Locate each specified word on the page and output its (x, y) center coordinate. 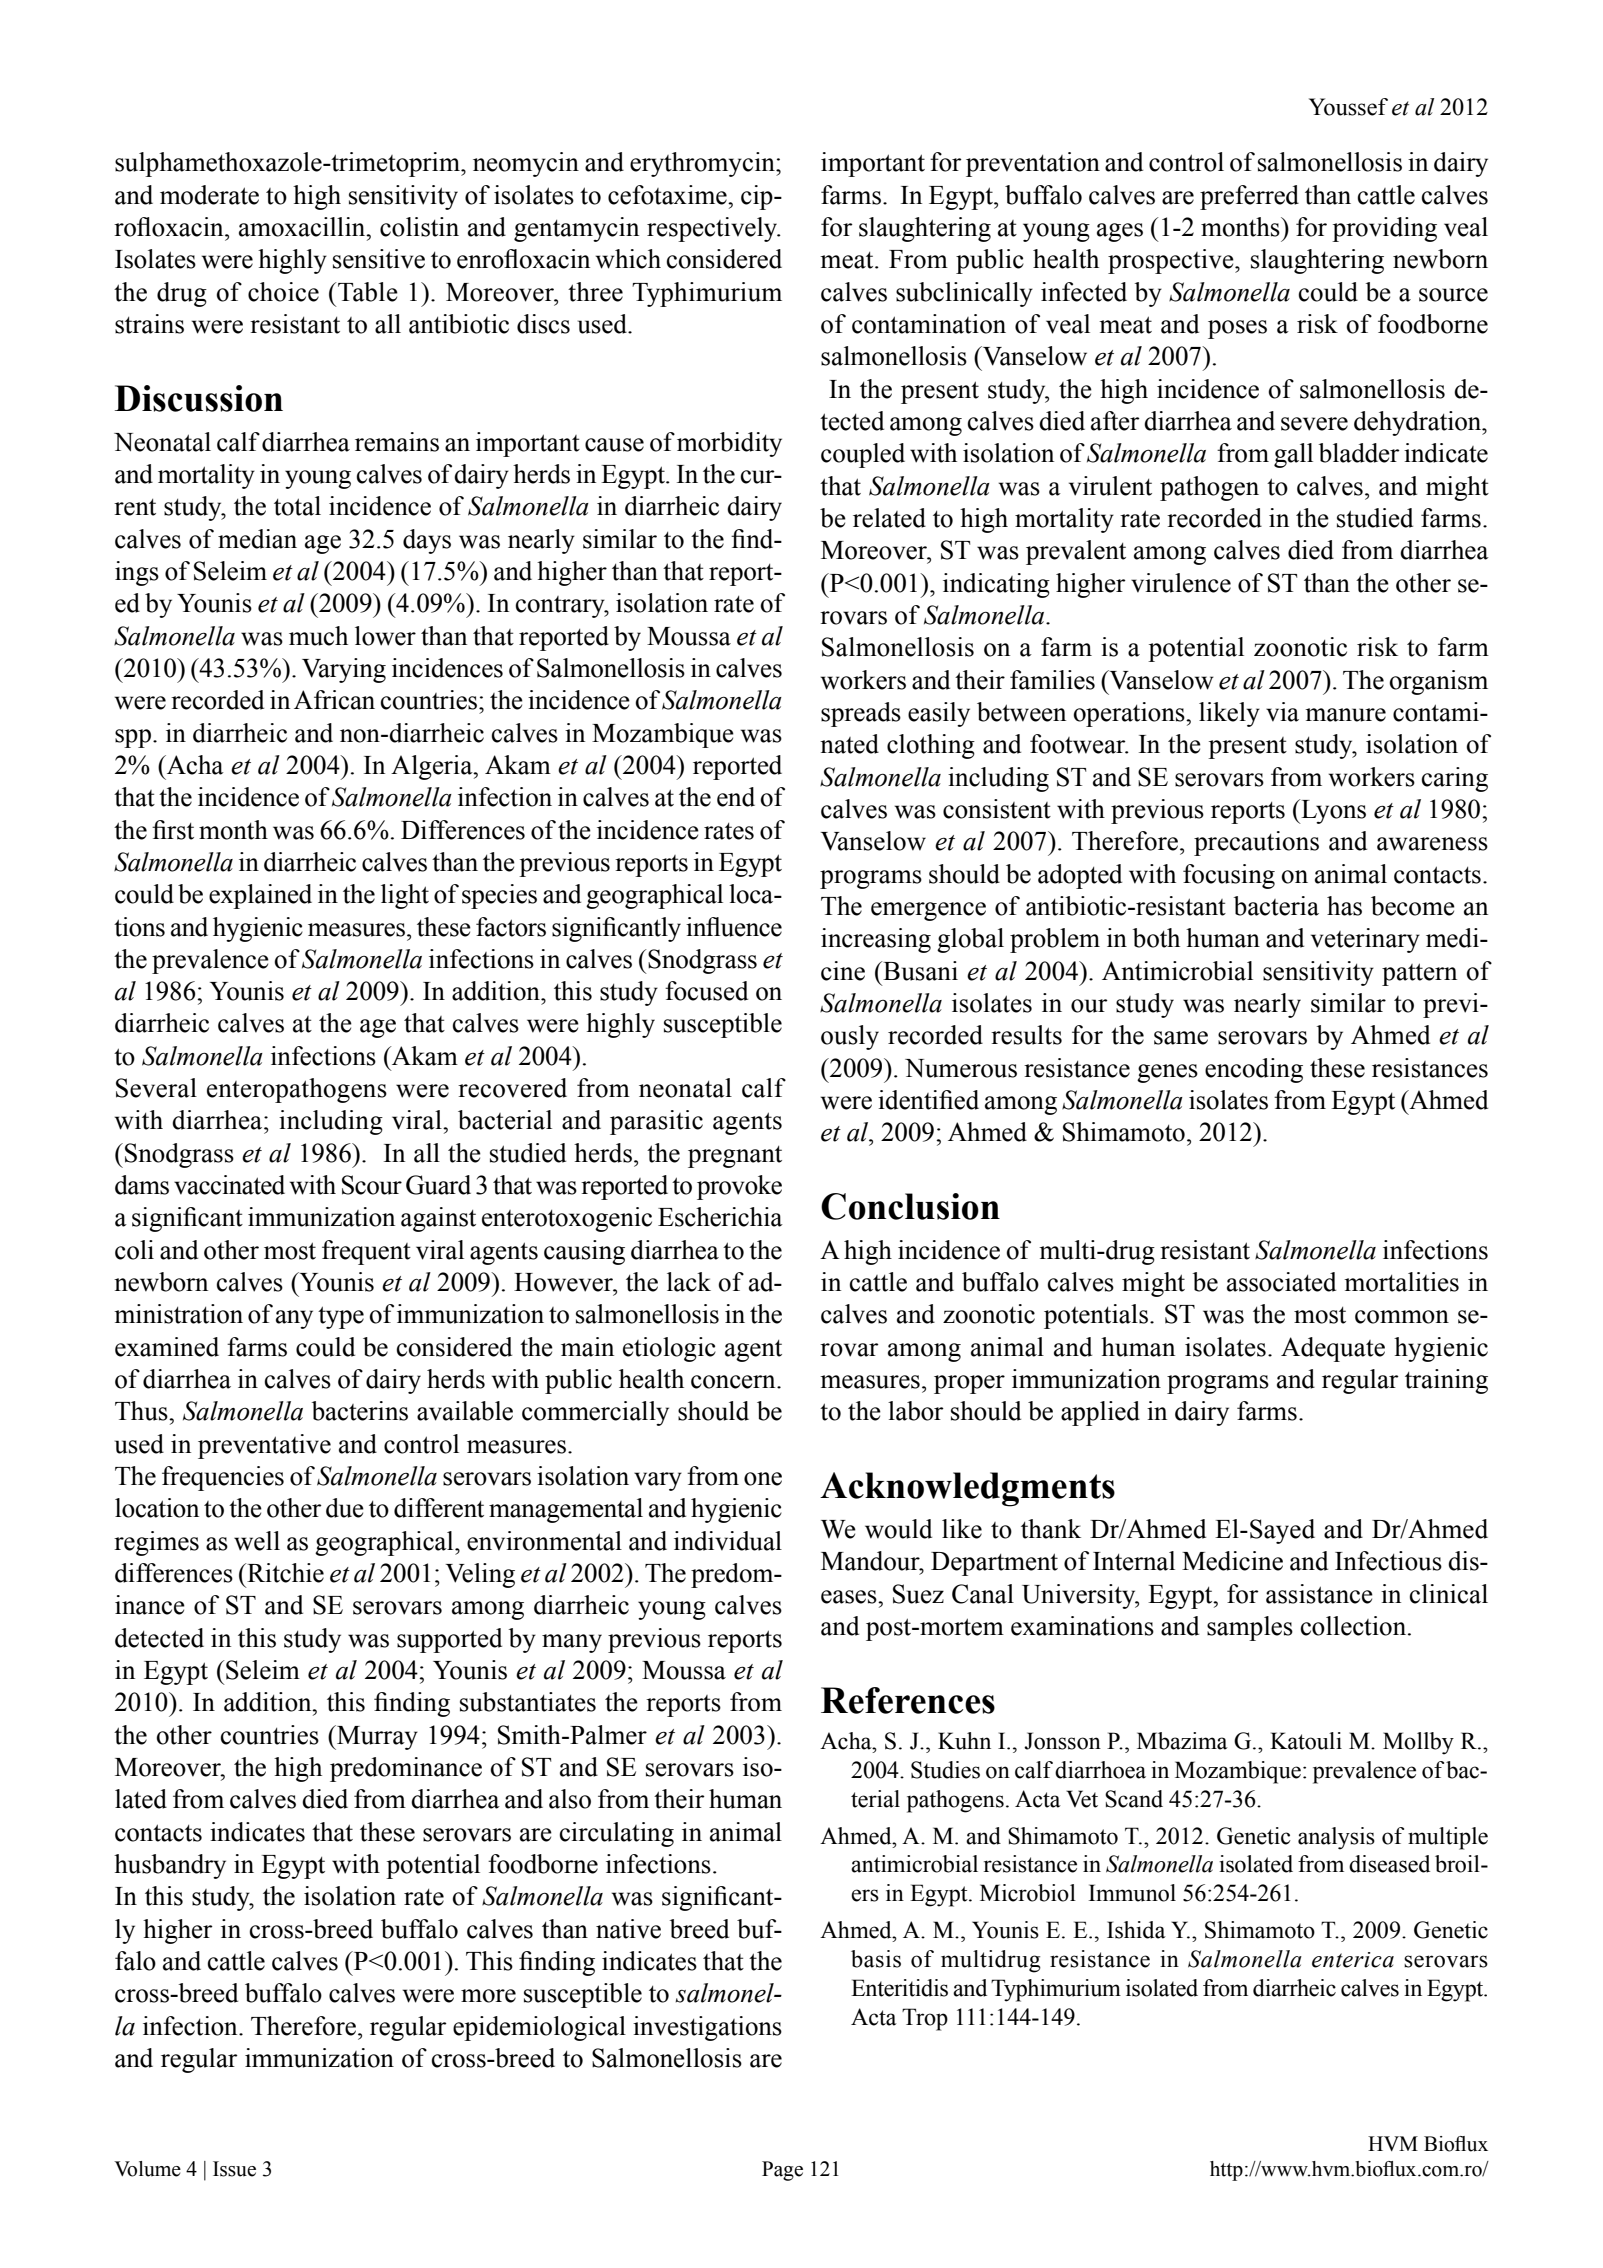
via (1282, 712)
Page (782, 2171)
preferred (1249, 197)
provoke (739, 1187)
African (334, 700)
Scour (372, 1185)
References (908, 1700)
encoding (1254, 1070)
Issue (234, 2169)
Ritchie (284, 1573)
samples (1250, 1628)
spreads (861, 714)
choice (283, 292)
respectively (713, 229)
